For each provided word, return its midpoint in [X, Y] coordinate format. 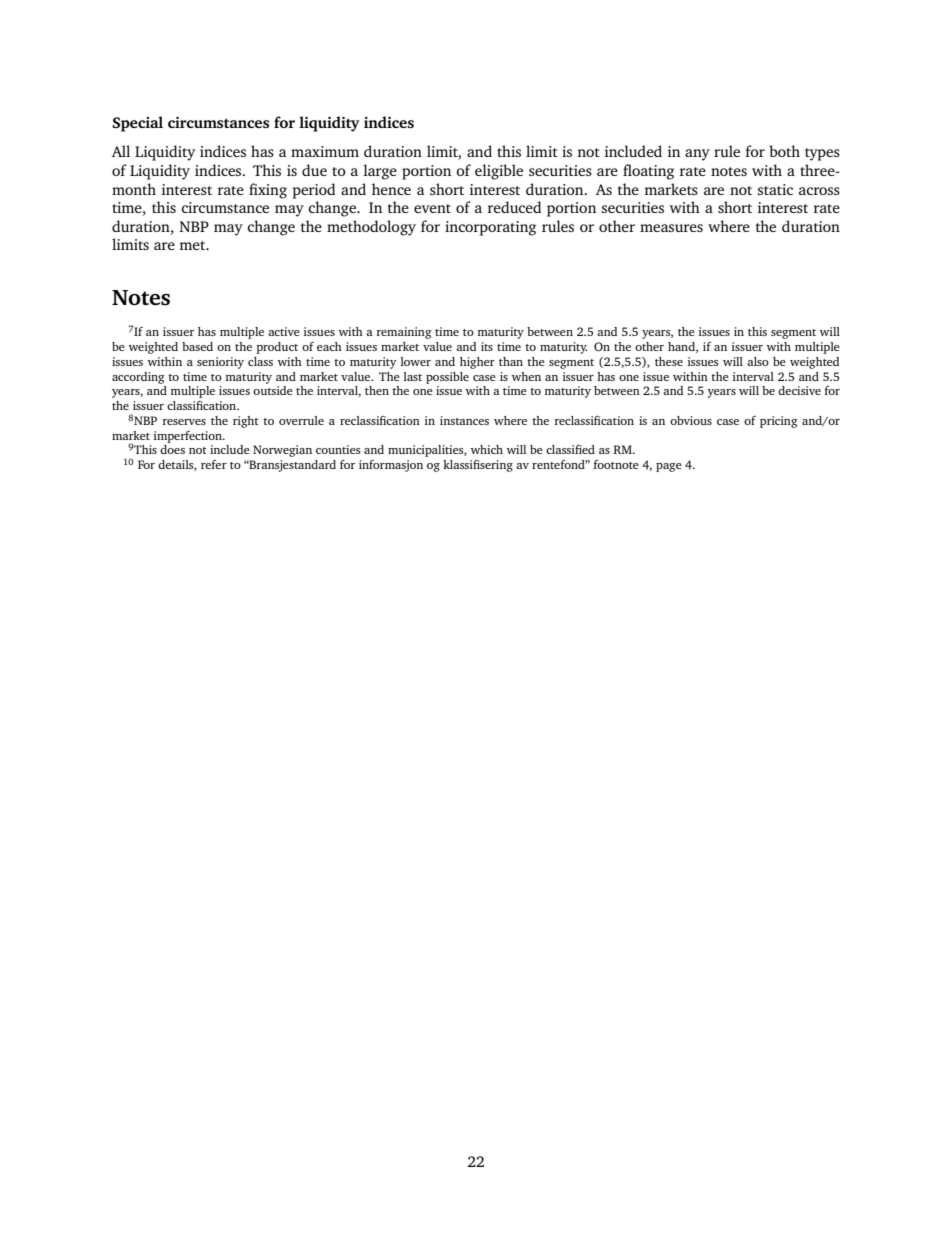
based [197, 346]
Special [137, 124]
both [784, 151]
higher [477, 363]
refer [214, 464]
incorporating [490, 228]
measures [671, 228]
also [758, 361]
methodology [371, 228]
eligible [499, 172]
